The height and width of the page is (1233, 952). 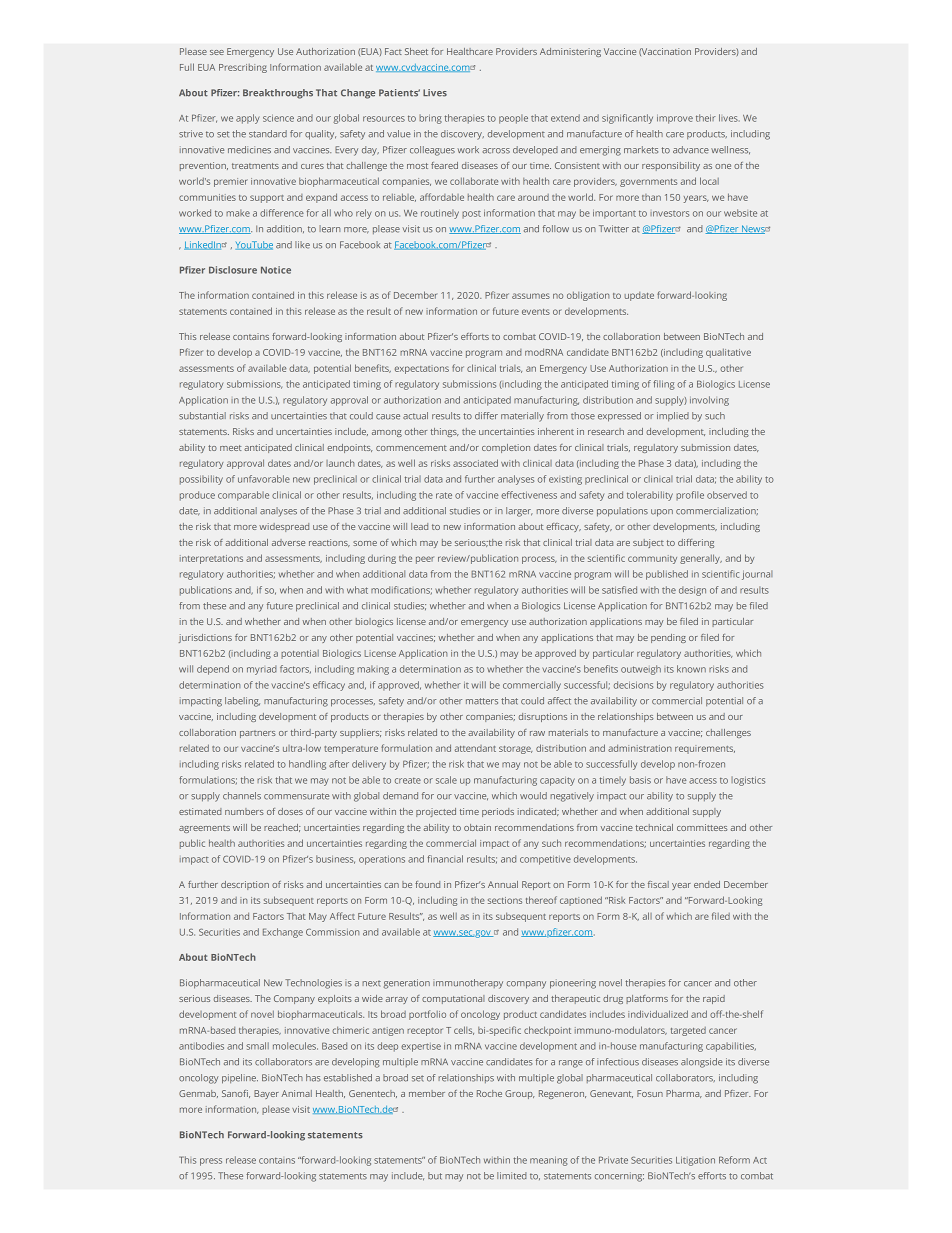 I want to click on their, so click(x=706, y=118).
